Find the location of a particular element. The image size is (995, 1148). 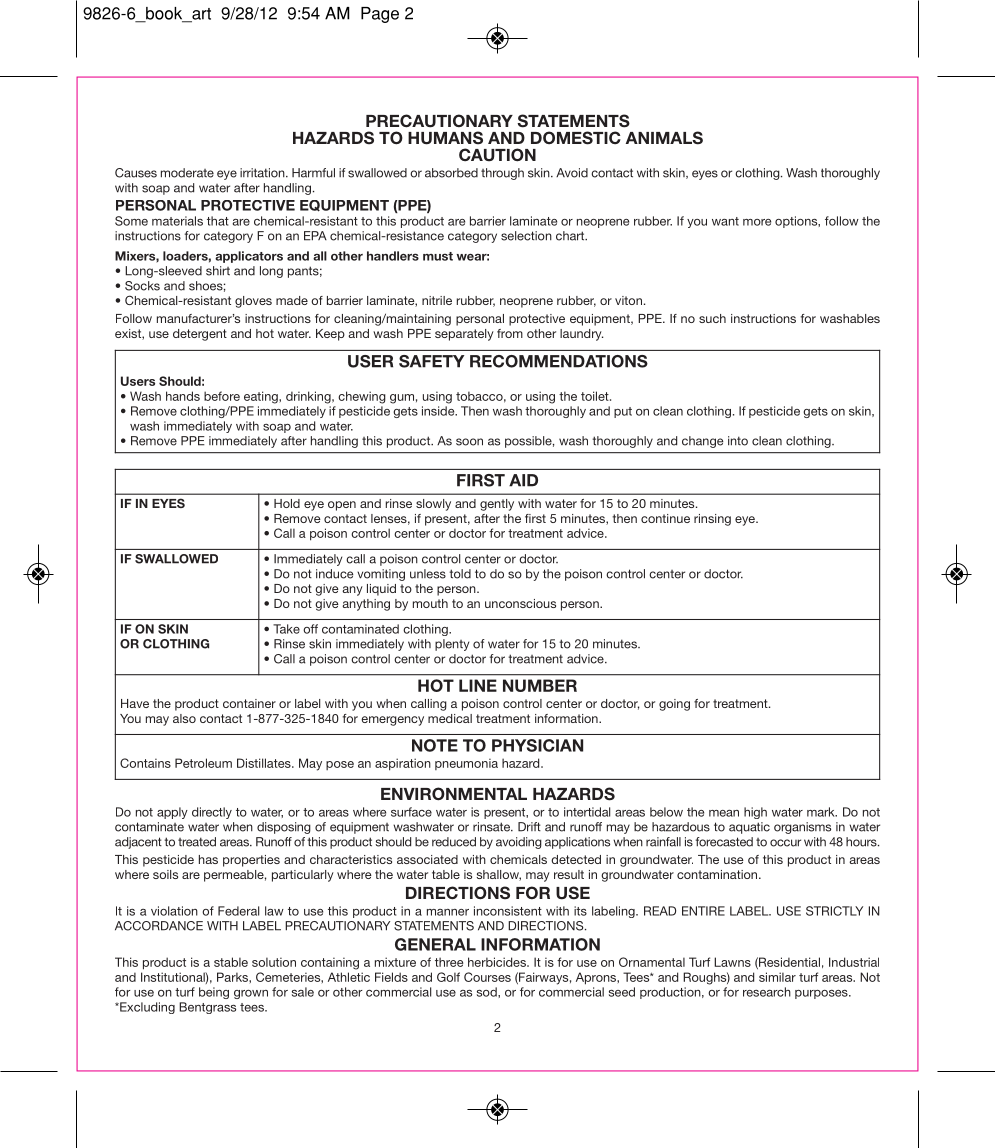

being is located at coordinates (214, 993).
